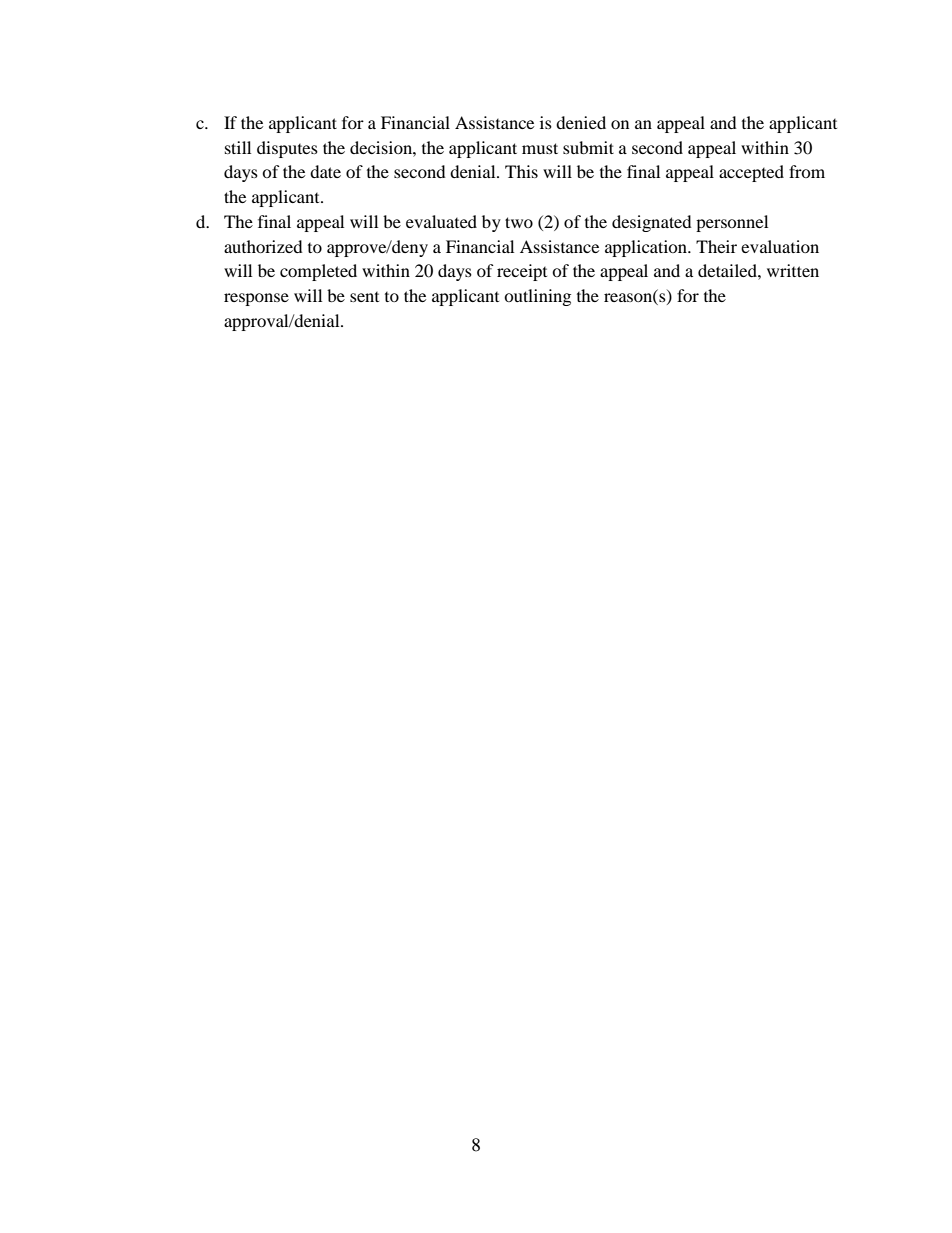 This screenshot has height=1233, width=952. What do you see at coordinates (647, 248) in the screenshot?
I see `application` at bounding box center [647, 248].
